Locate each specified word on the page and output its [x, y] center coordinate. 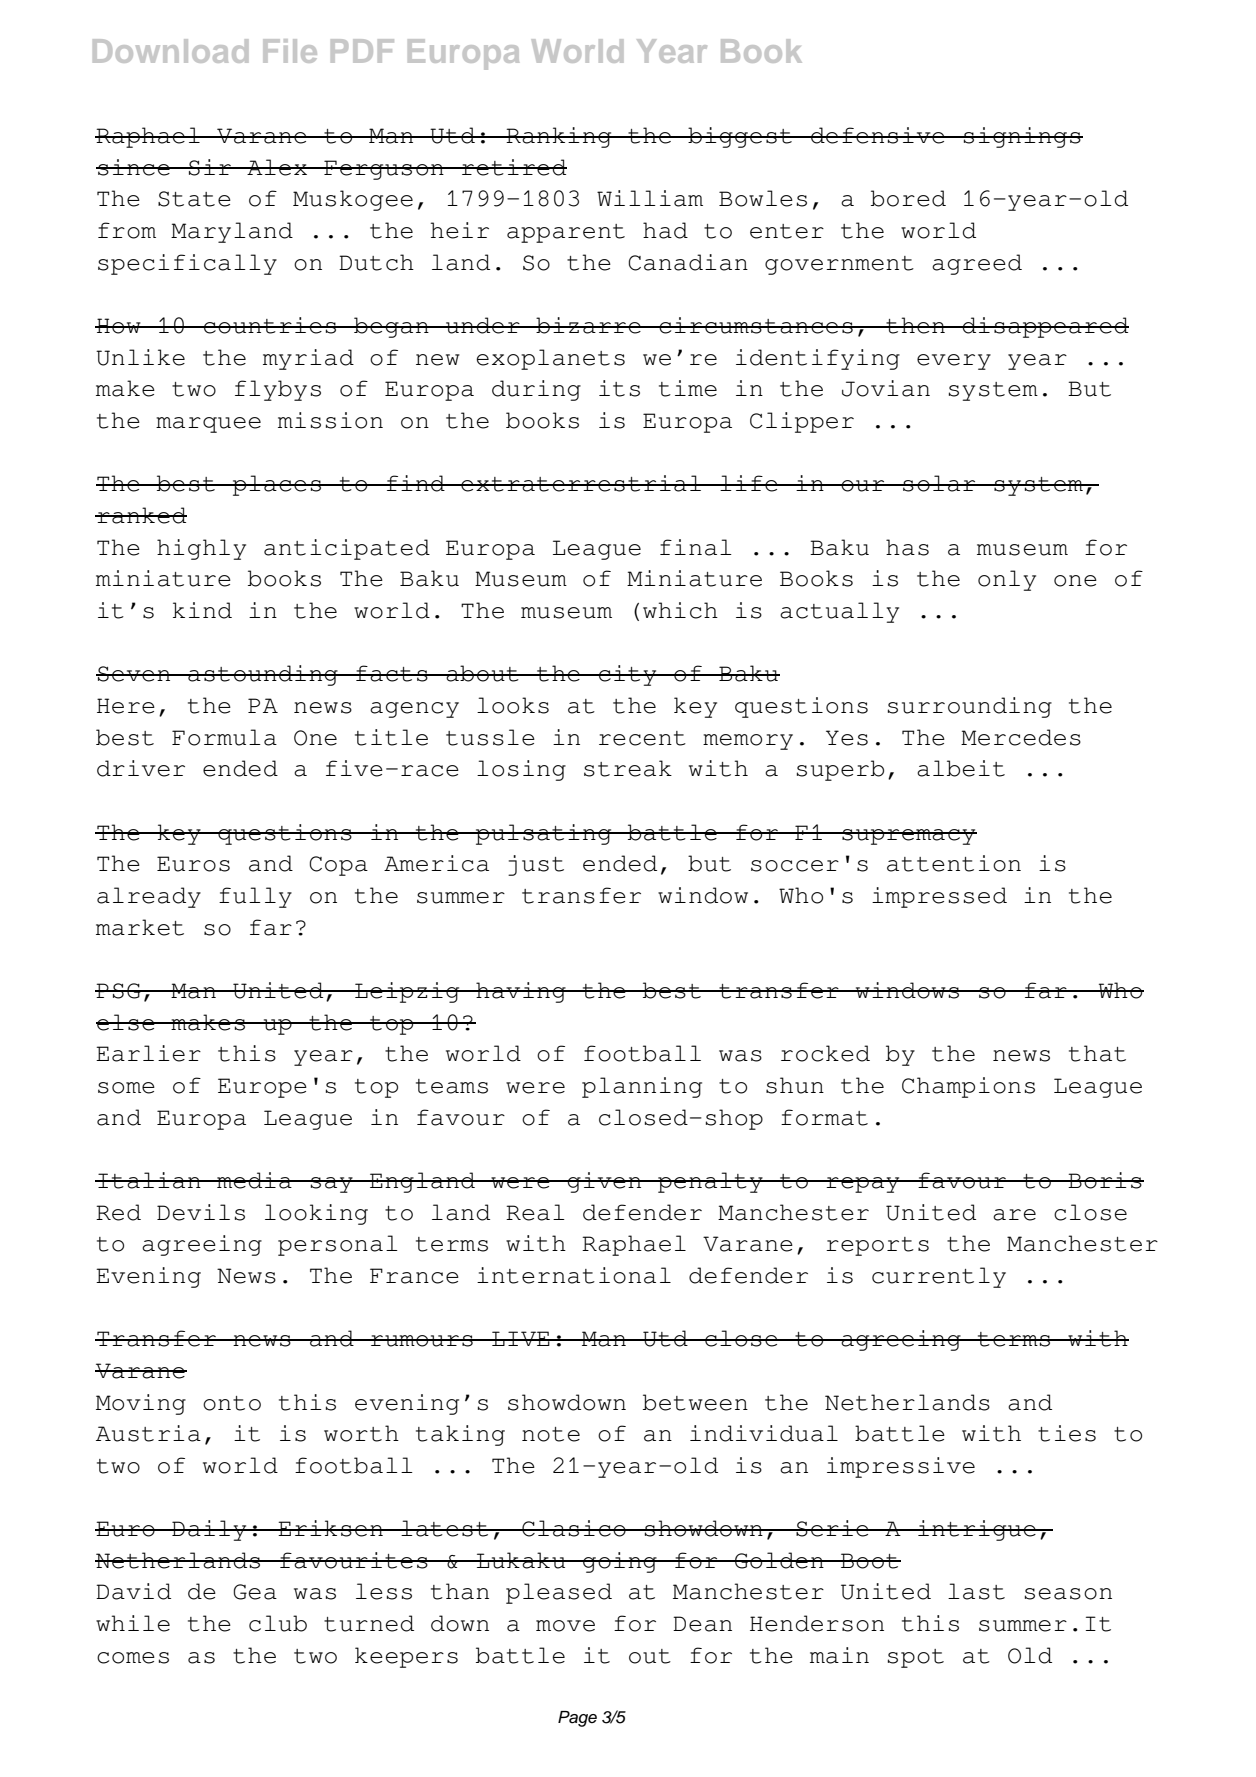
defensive [878, 135]
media [254, 1180]
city [628, 675]
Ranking [559, 137]
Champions [968, 1087]
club [278, 1623]
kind [202, 610]
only [1007, 580]
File [290, 51]
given [605, 1182]
